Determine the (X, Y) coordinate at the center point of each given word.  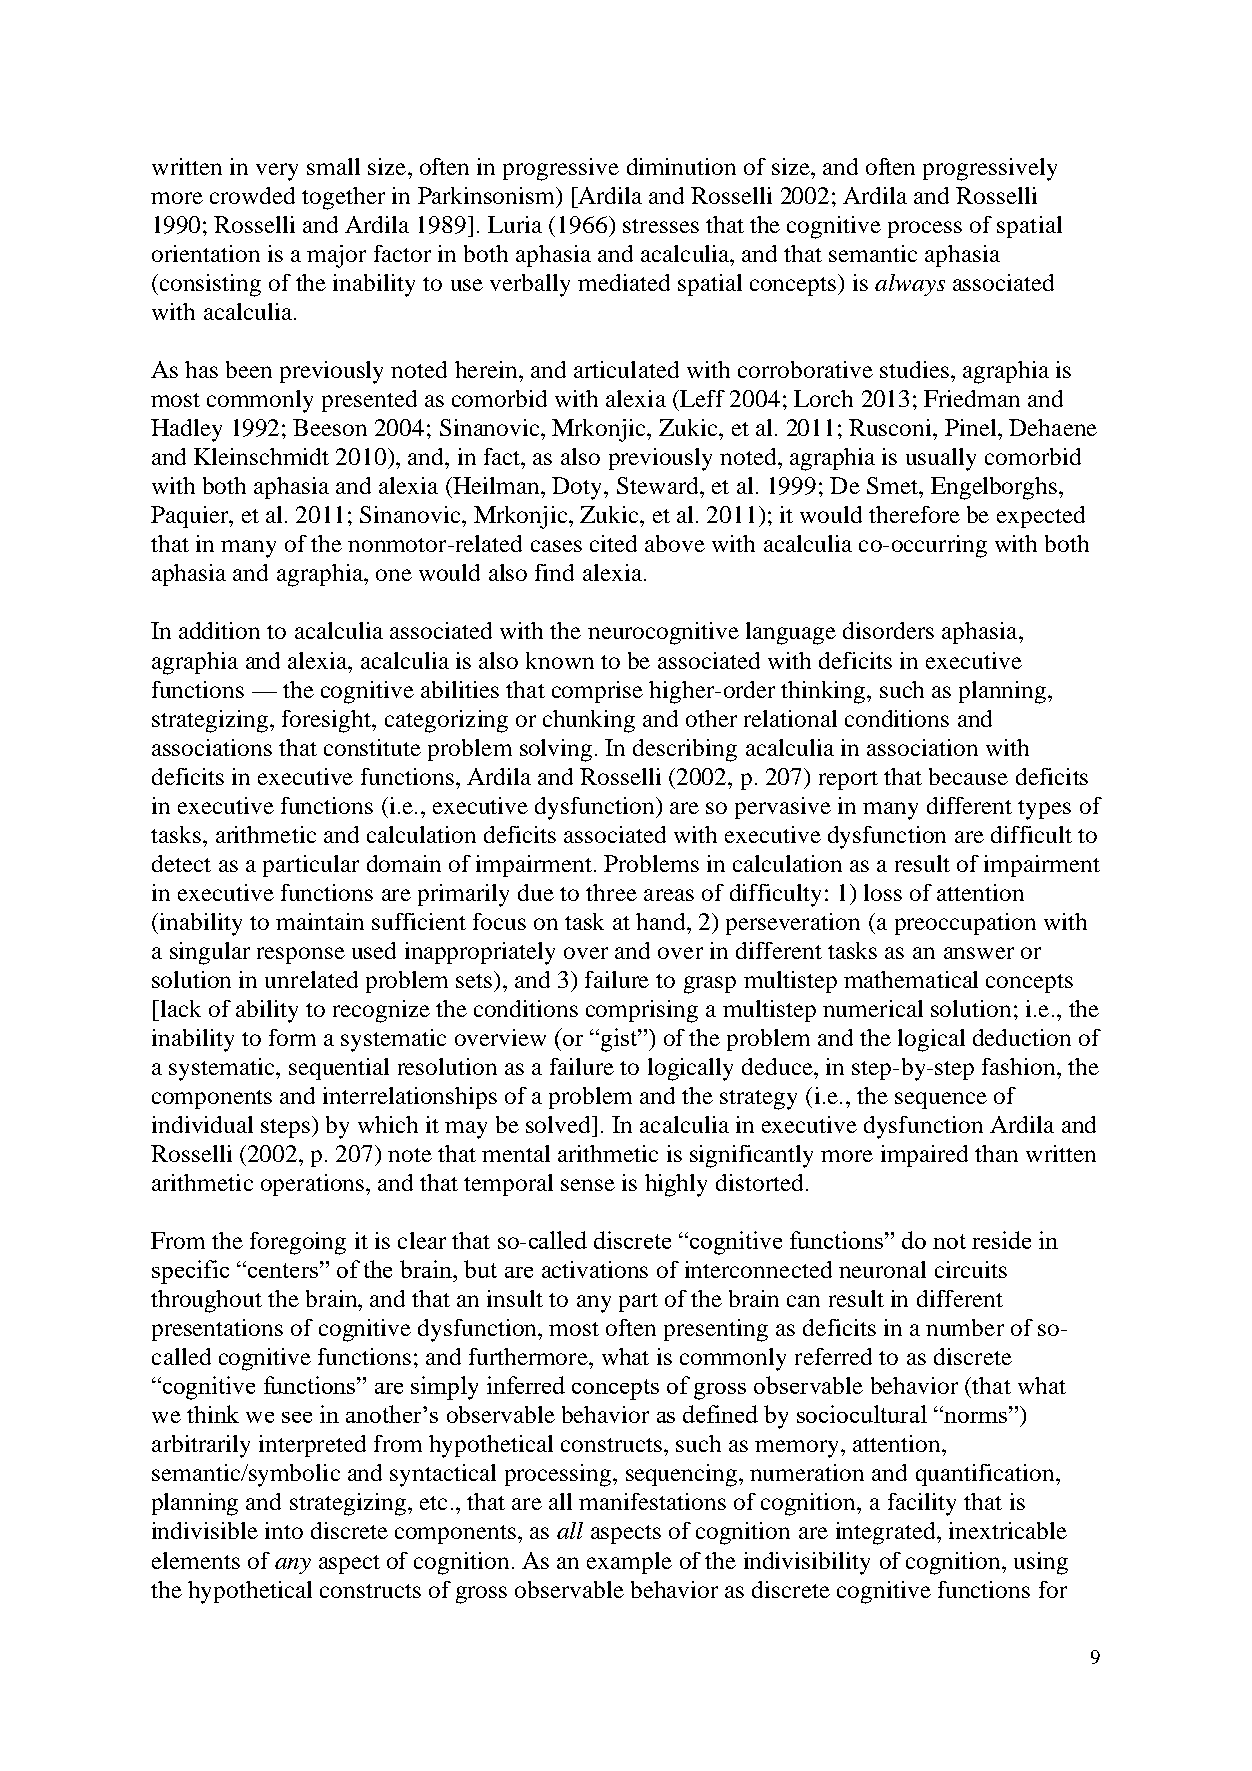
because (968, 776)
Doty (578, 488)
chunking (589, 721)
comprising (642, 1011)
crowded (252, 195)
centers (283, 1270)
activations (595, 1269)
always (910, 285)
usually (941, 459)
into (284, 1530)
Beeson (330, 427)
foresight (328, 721)
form (292, 1037)
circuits (971, 1269)
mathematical (911, 979)
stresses (661, 226)
